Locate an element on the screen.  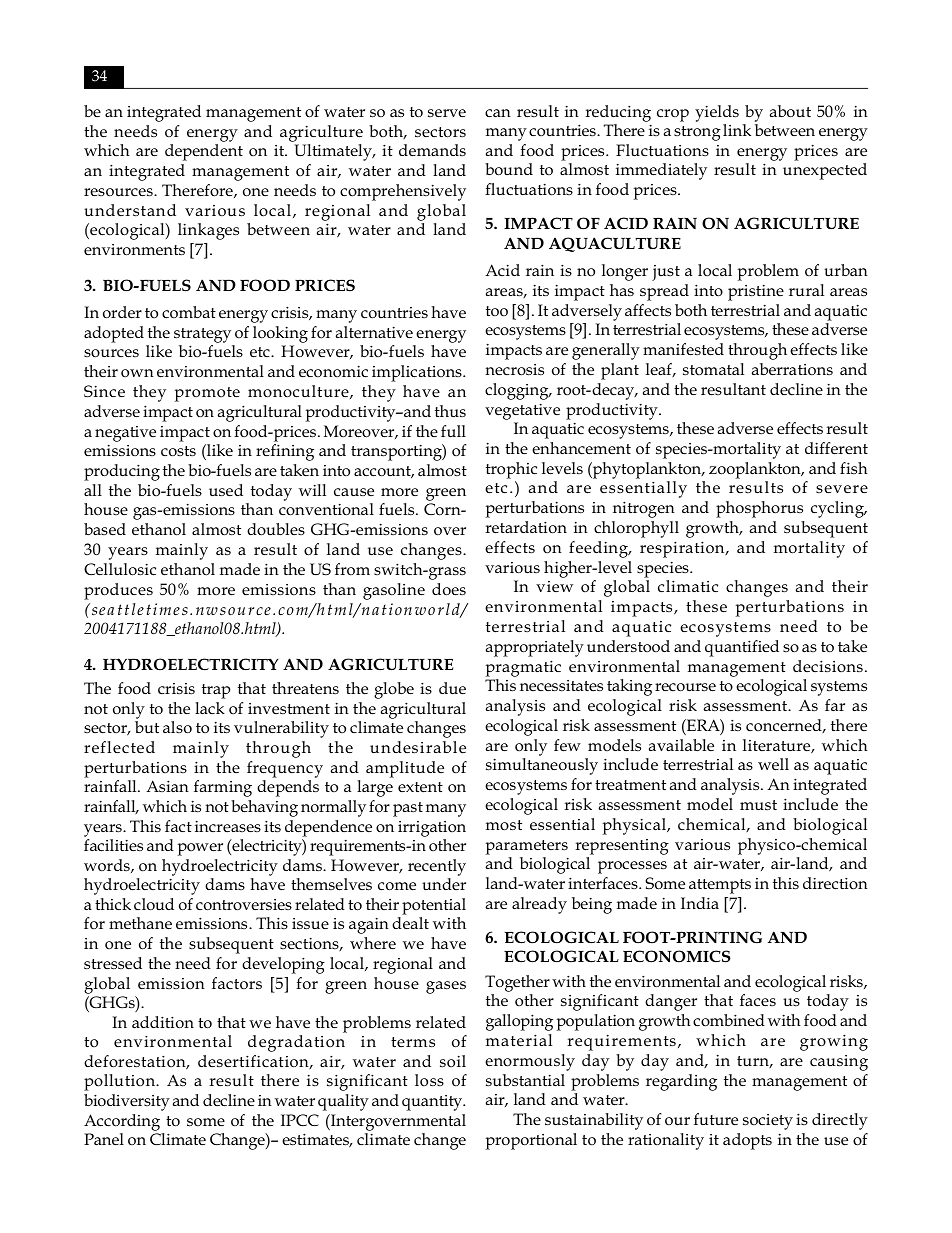
about is located at coordinates (790, 111).
